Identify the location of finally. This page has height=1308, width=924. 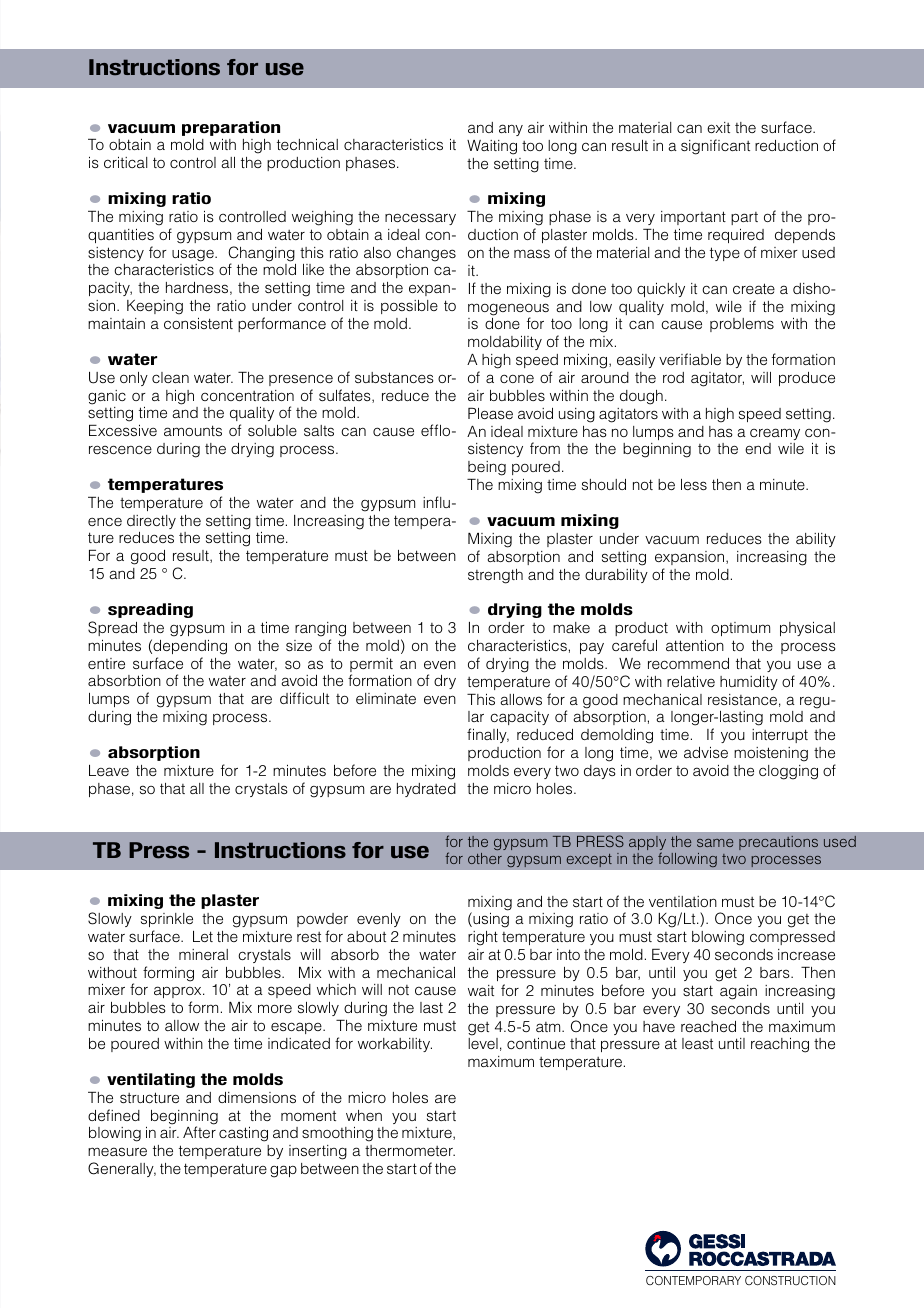
(488, 735).
